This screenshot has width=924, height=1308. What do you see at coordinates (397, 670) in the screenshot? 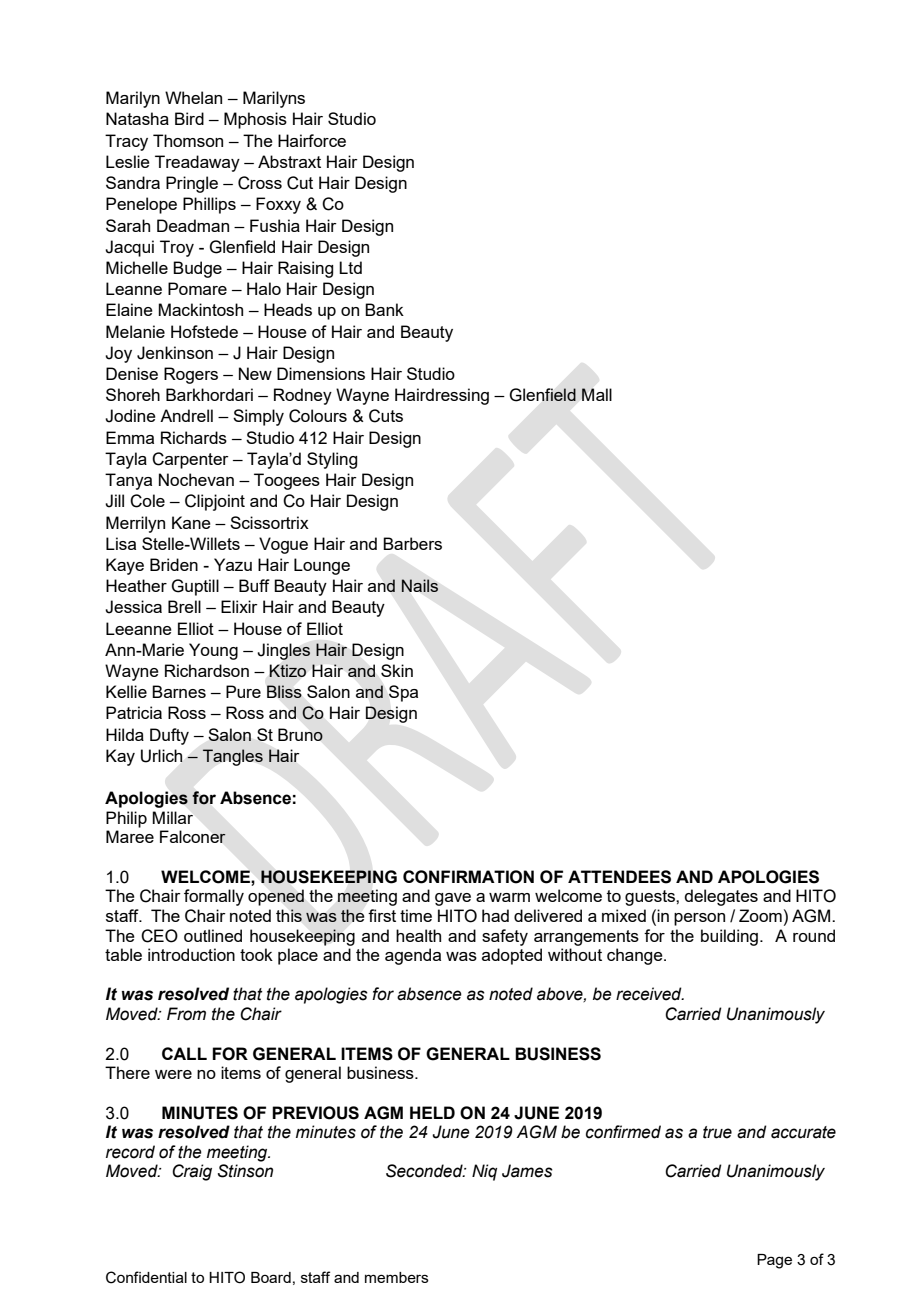
I see `Skin` at bounding box center [397, 670].
